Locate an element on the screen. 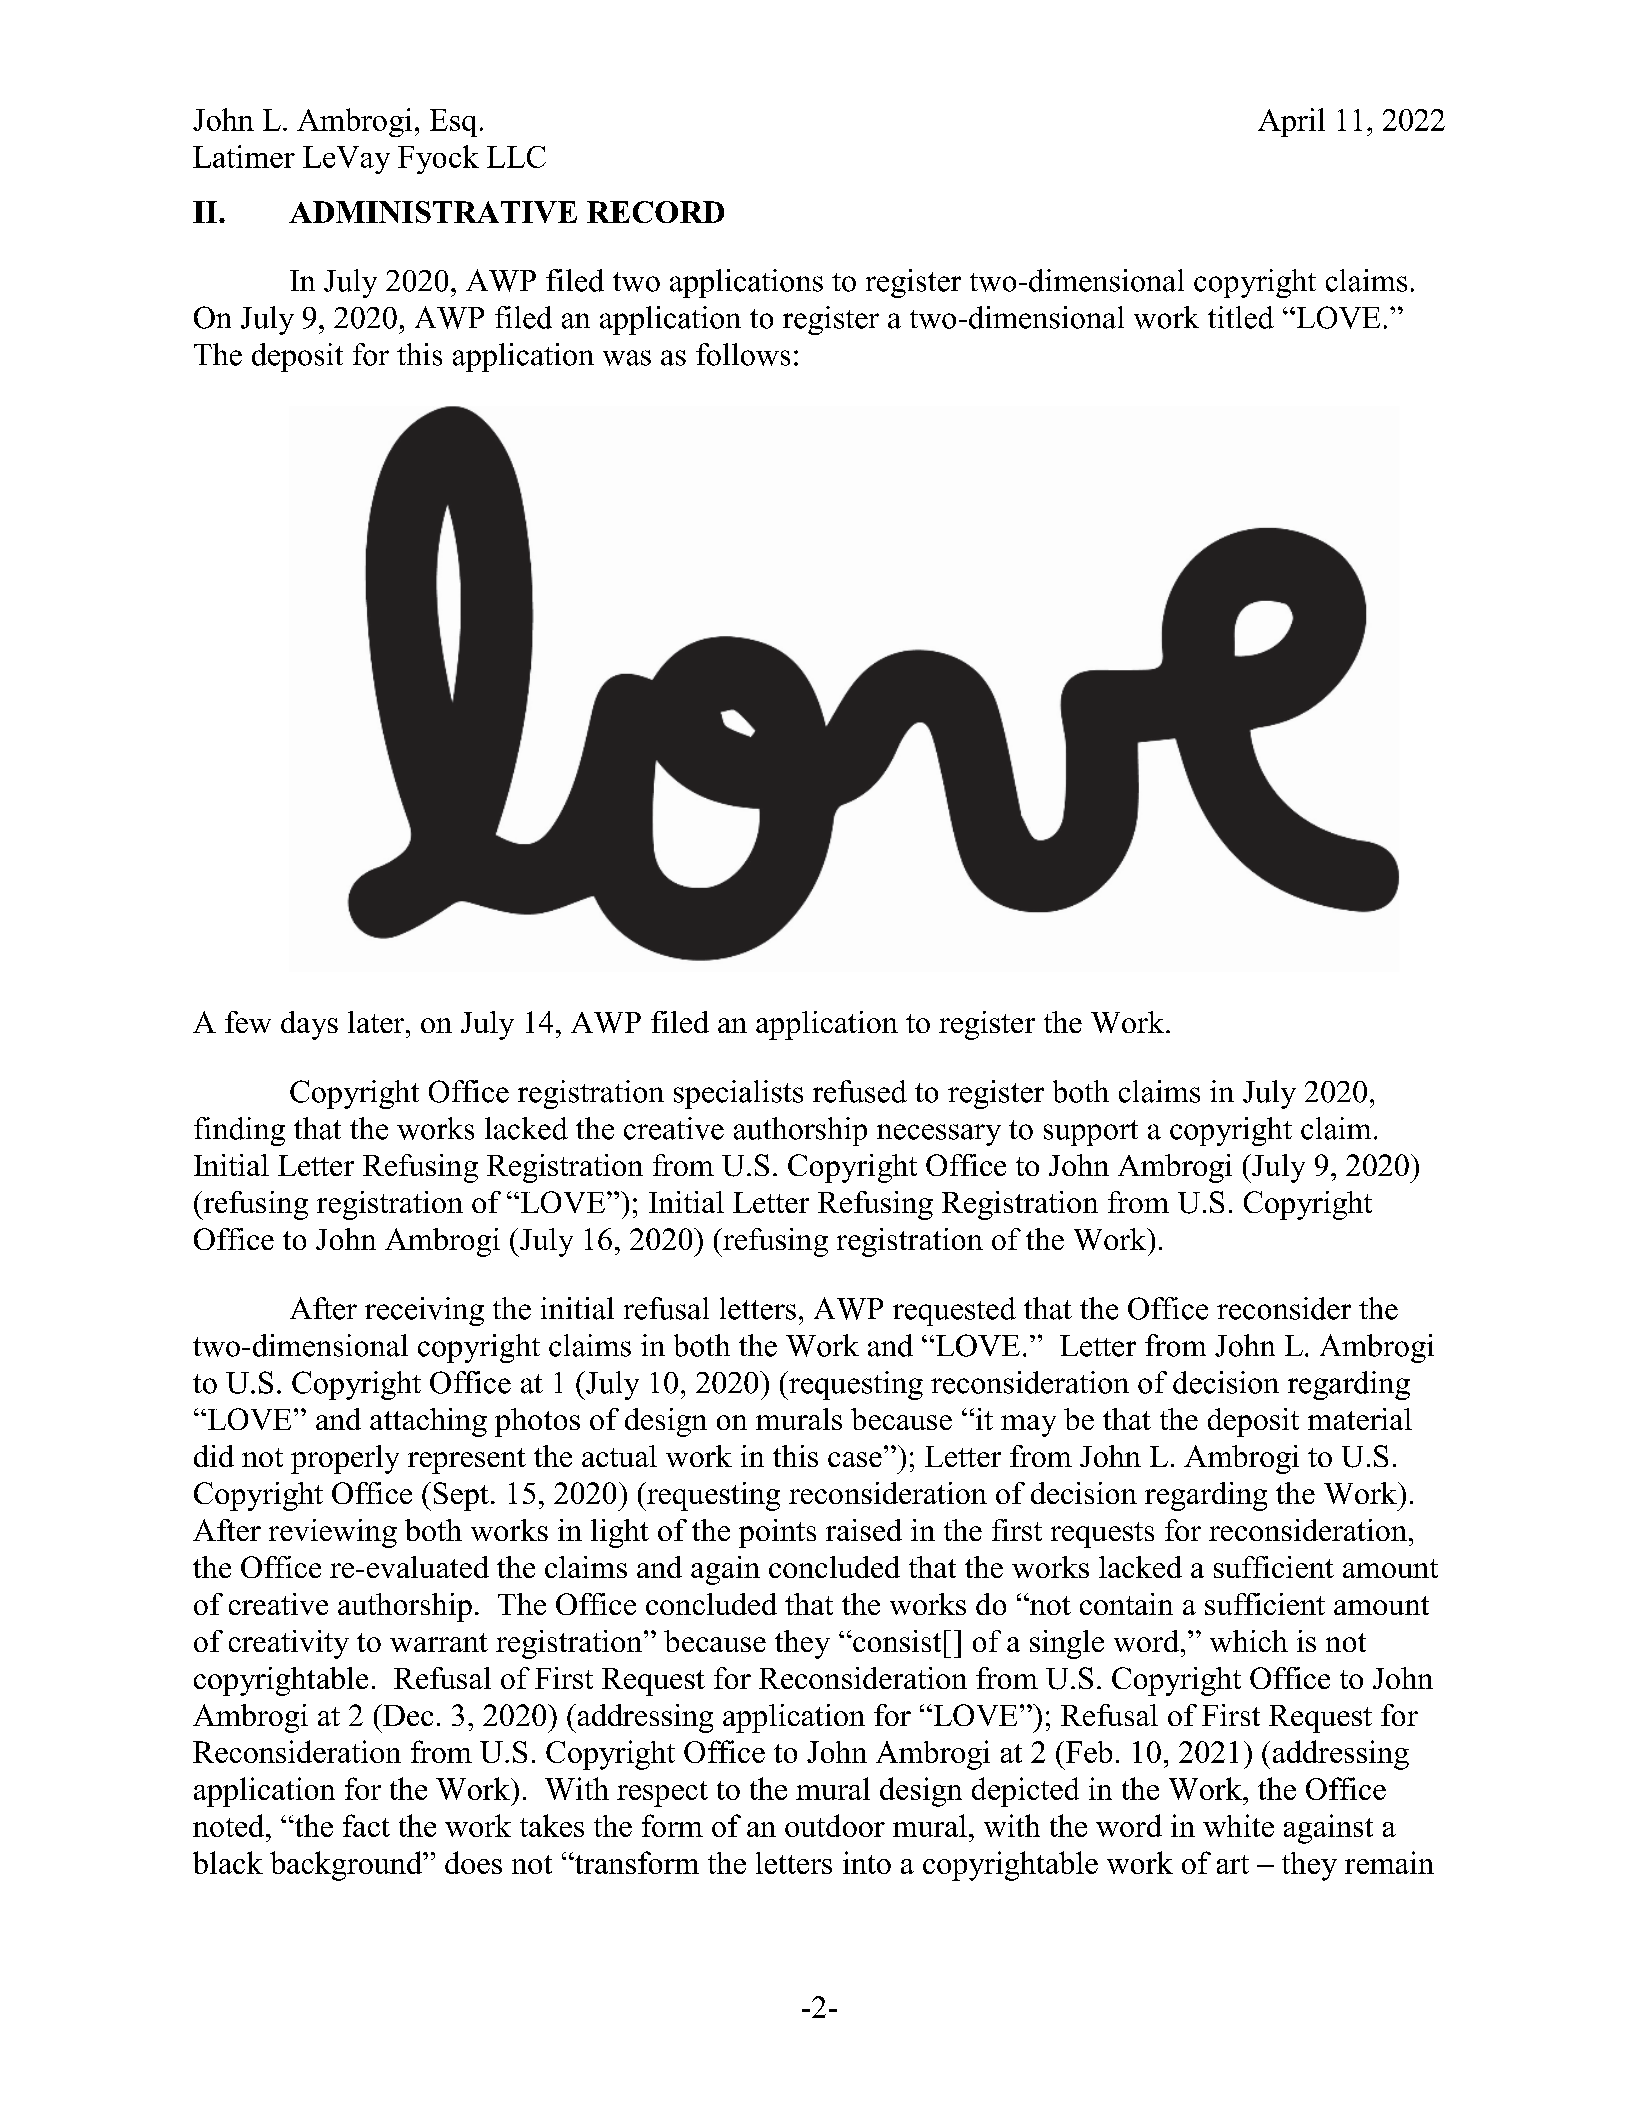 The width and height of the screenshot is (1639, 2122). outdoor is located at coordinates (835, 1825).
